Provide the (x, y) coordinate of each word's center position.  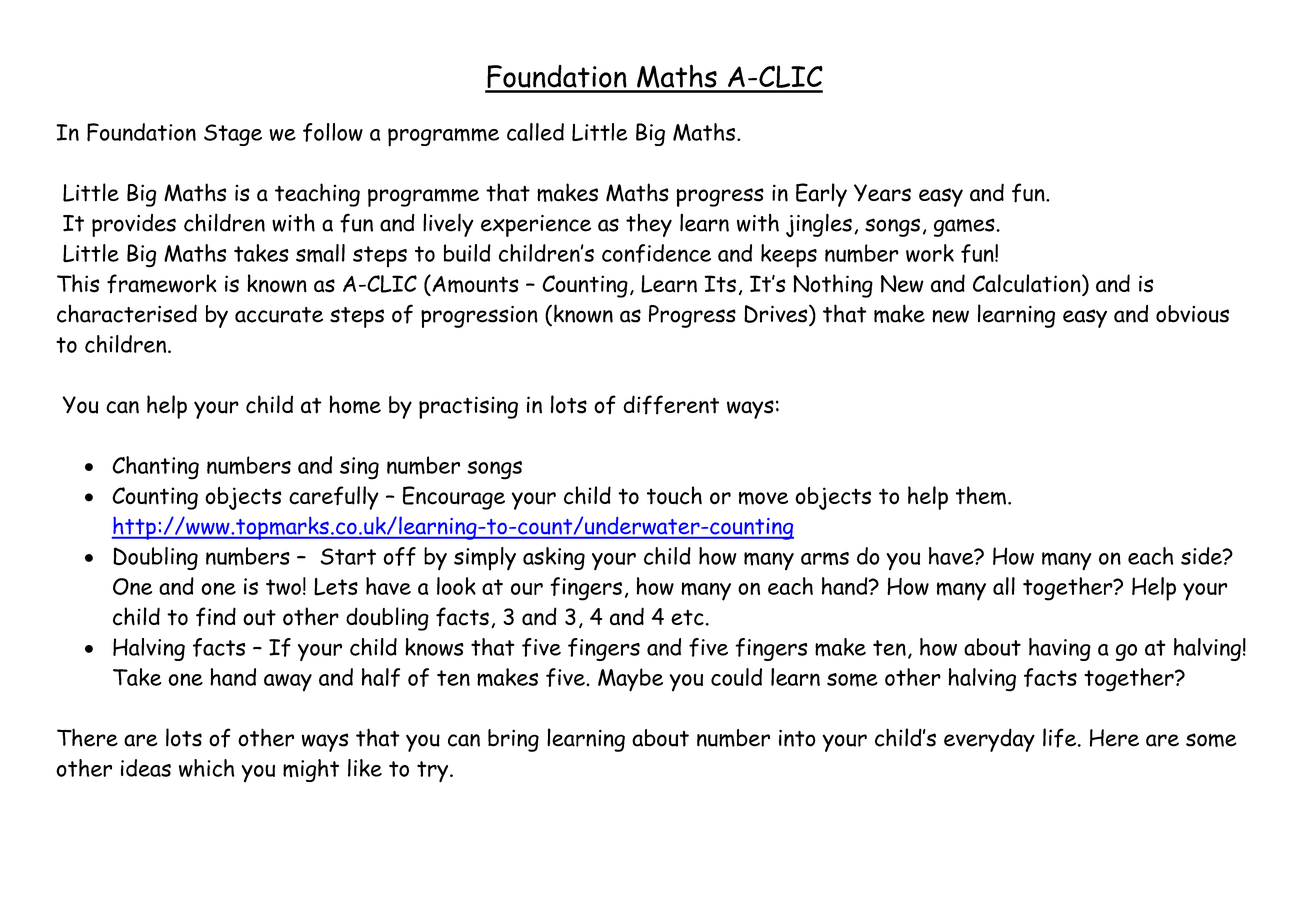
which (207, 768)
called (535, 132)
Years (882, 193)
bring (513, 740)
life (1059, 738)
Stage (233, 135)
